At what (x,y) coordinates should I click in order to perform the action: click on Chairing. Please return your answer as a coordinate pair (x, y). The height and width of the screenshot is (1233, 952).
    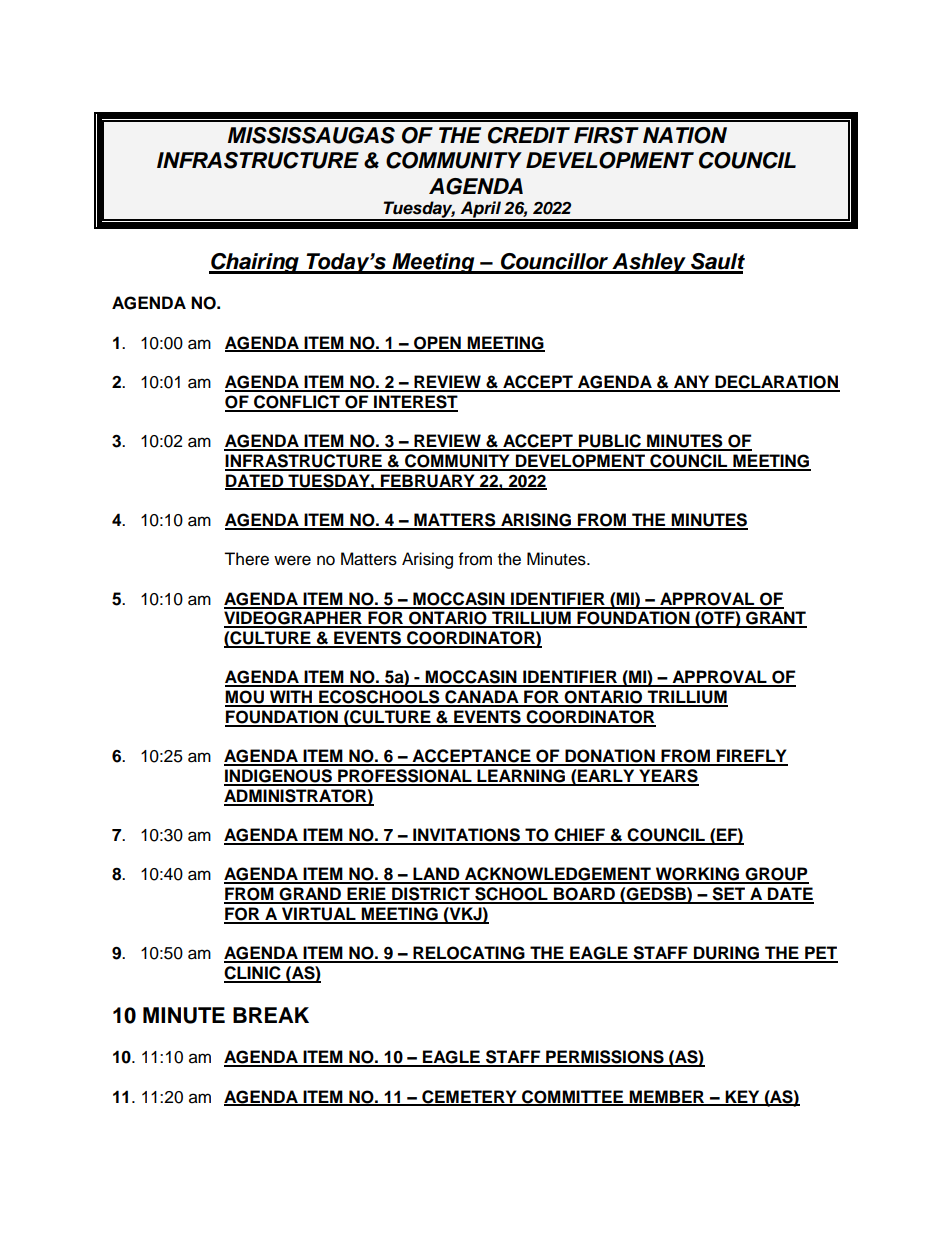
    Looking at the image, I should click on (255, 263).
